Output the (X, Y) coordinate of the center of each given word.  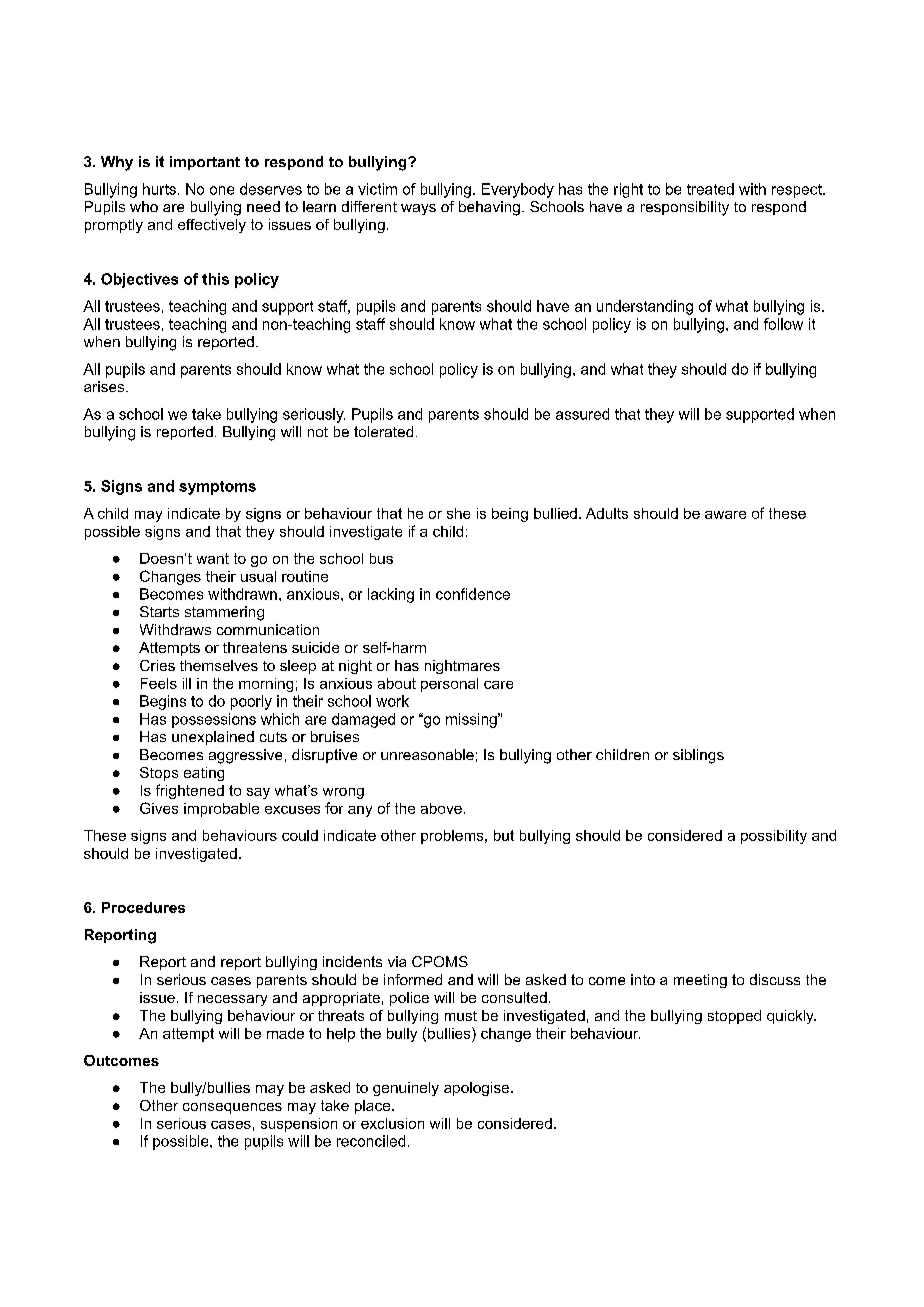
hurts (159, 189)
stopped (734, 1017)
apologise (478, 1089)
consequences (232, 1108)
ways (418, 209)
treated (710, 189)
